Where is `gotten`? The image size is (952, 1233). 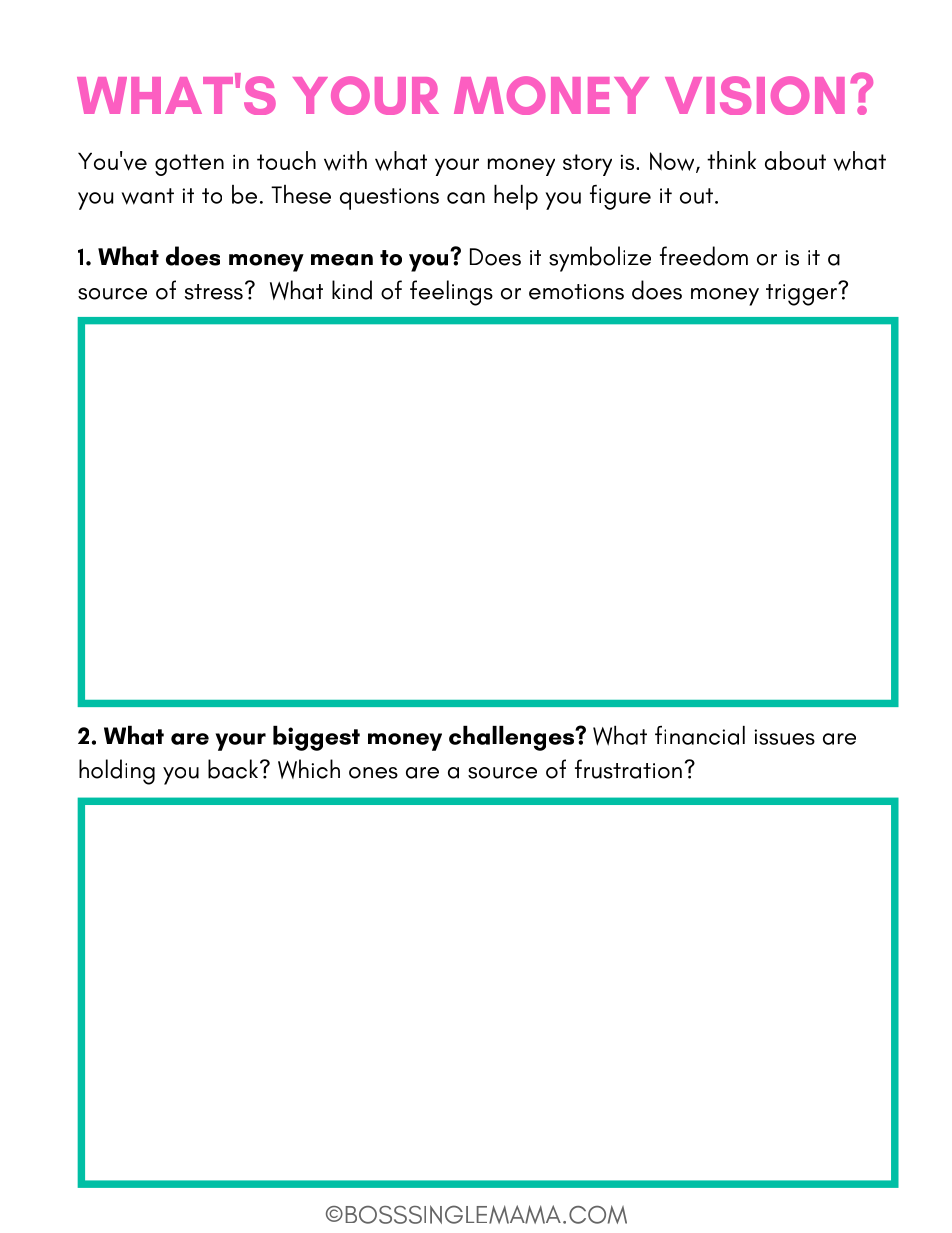
gotten is located at coordinates (189, 165).
